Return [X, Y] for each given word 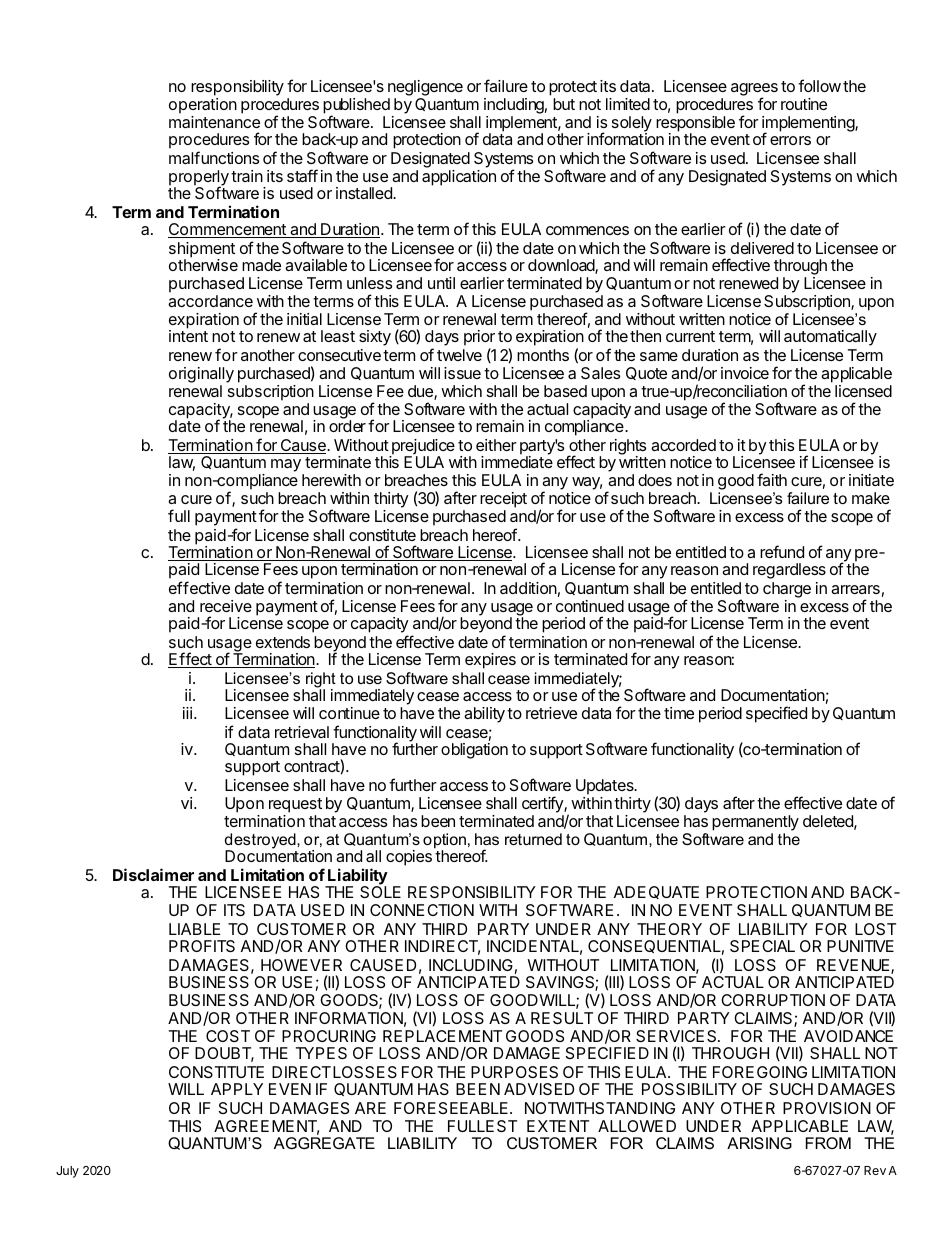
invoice [745, 373]
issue [462, 373]
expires [490, 661]
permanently [755, 824]
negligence [425, 88]
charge [787, 591]
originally [201, 375]
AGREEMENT [266, 1127]
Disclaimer [153, 874]
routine [804, 104]
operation [203, 107]
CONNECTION [422, 910]
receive [226, 606]
